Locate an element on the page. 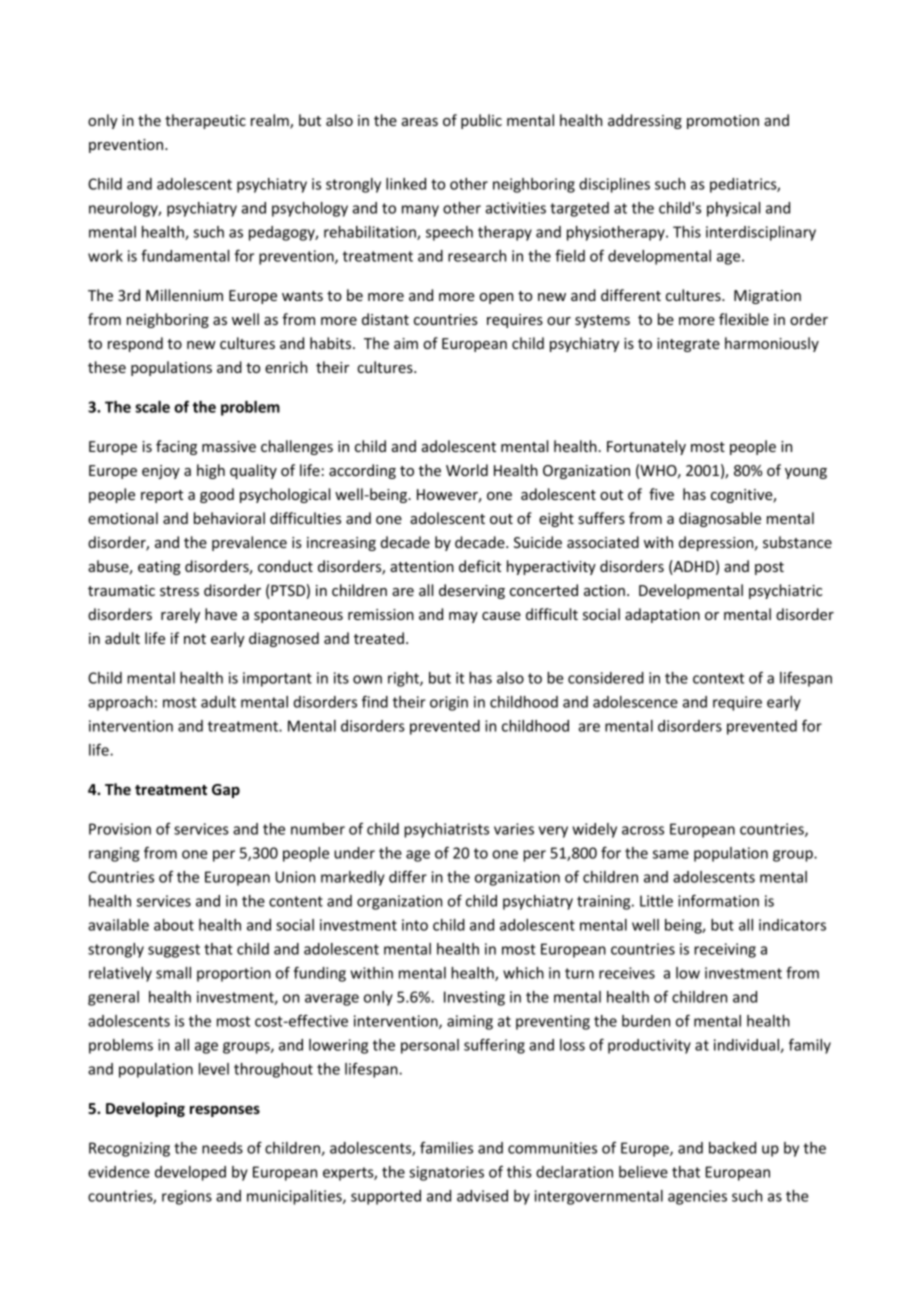  public is located at coordinates (481, 121).
